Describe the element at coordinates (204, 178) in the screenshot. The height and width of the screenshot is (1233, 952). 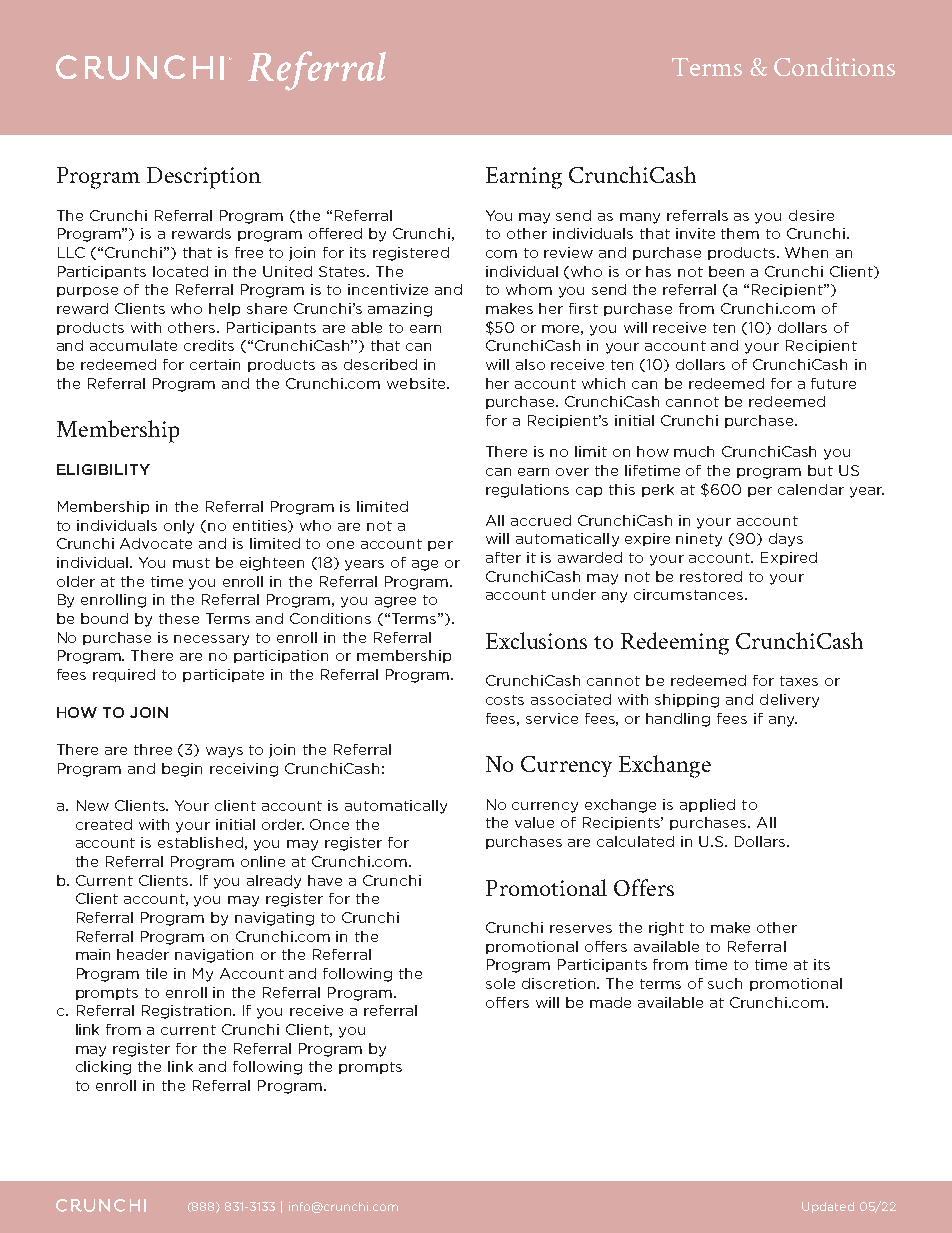
I see `Description` at that location.
